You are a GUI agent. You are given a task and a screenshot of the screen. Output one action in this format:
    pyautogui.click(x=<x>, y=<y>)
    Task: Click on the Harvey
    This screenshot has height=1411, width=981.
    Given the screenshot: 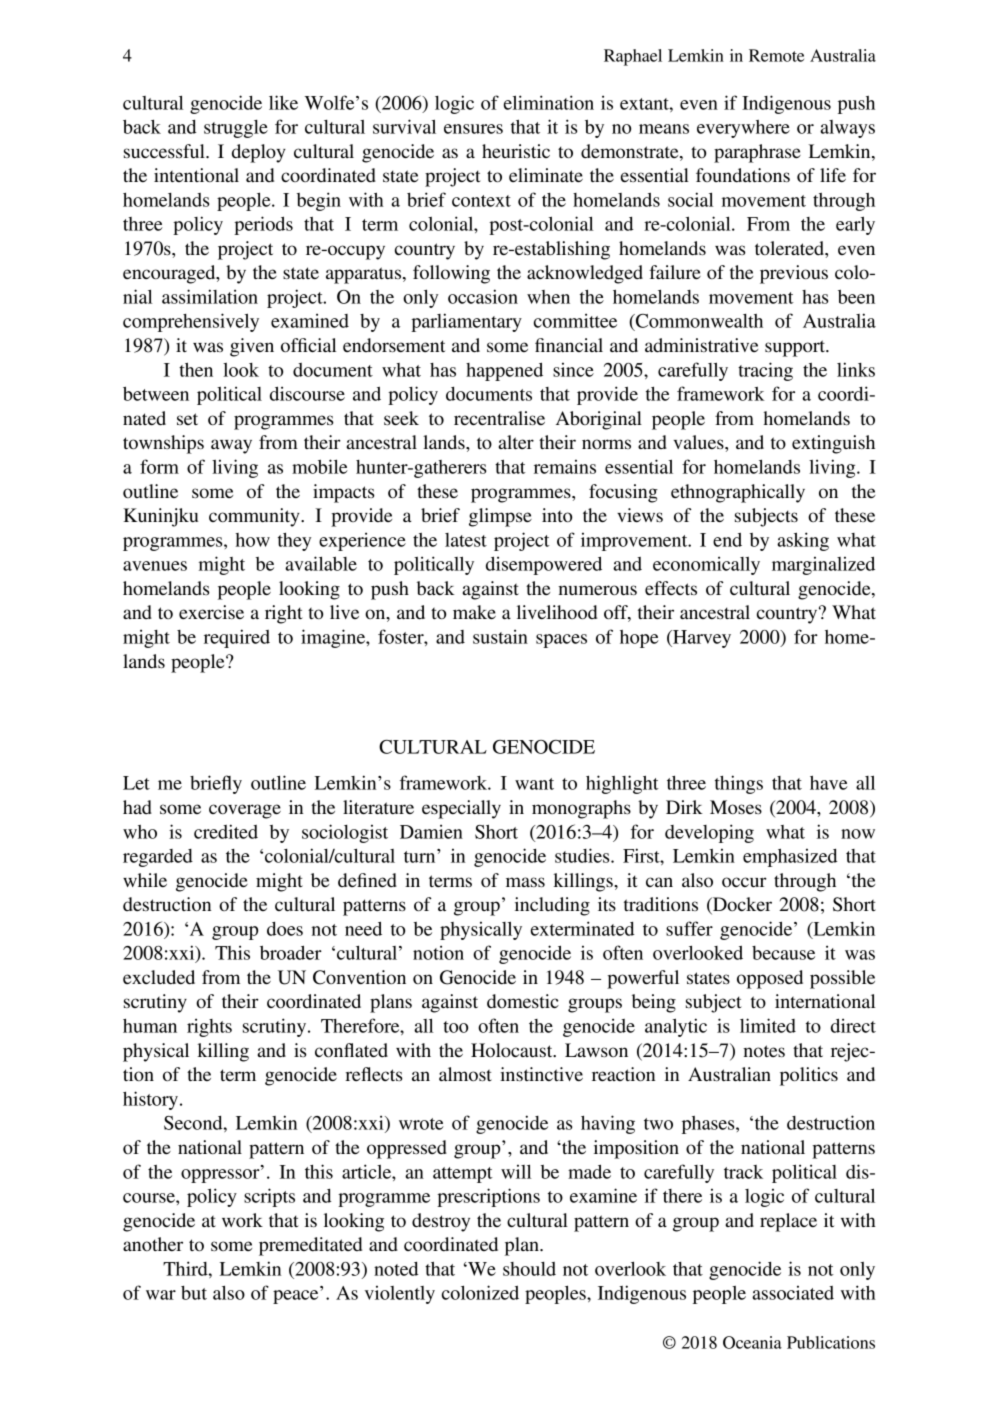 What is the action you would take?
    pyautogui.click(x=701, y=639)
